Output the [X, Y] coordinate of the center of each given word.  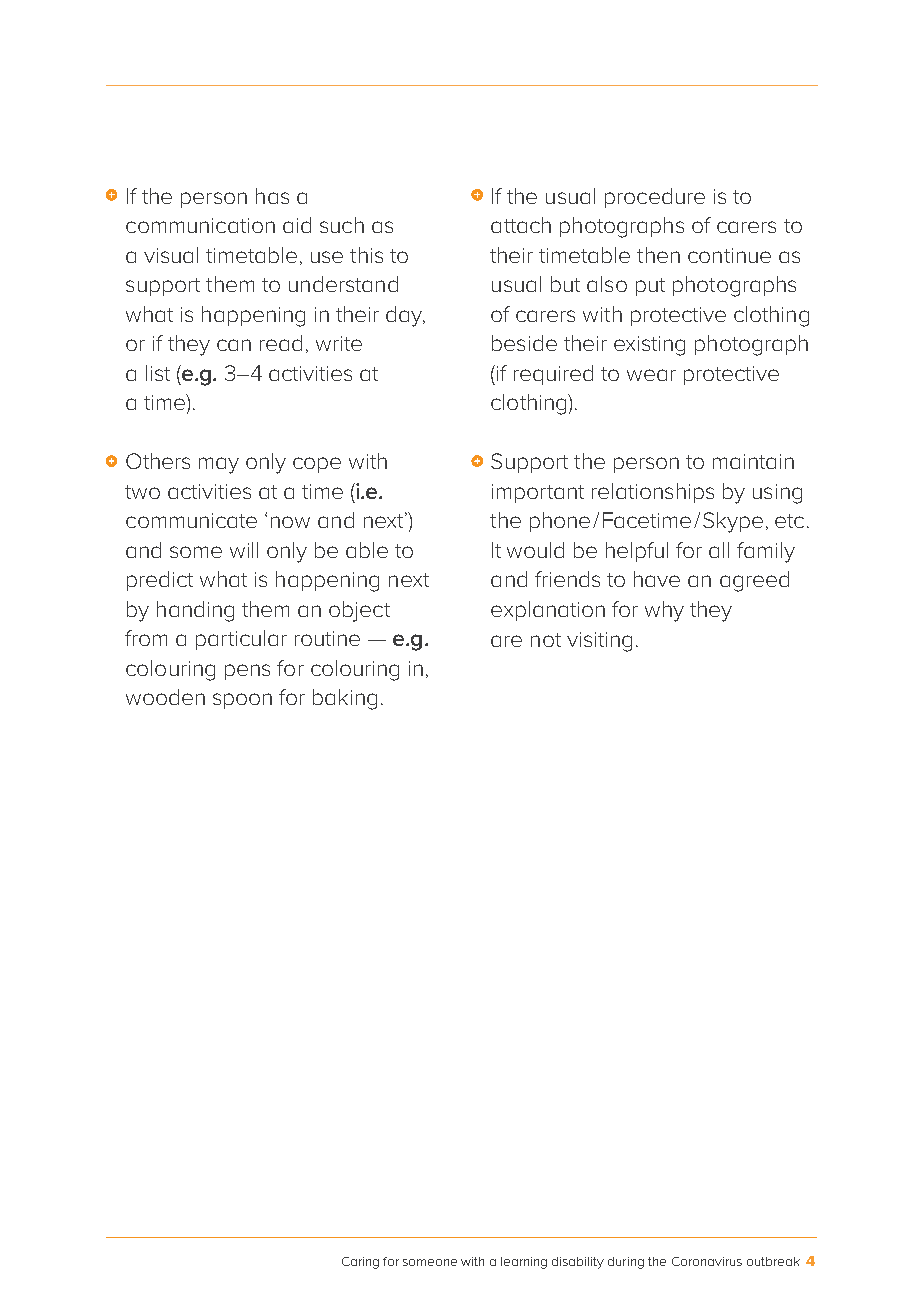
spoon [242, 701]
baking [345, 699]
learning [524, 1263]
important [538, 493]
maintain [753, 461]
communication [200, 225]
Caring [360, 1263]
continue [729, 255]
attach [521, 225]
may [219, 465]
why [664, 611]
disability [578, 1263]
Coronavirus [707, 1261]
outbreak [773, 1261]
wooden [165, 697]
